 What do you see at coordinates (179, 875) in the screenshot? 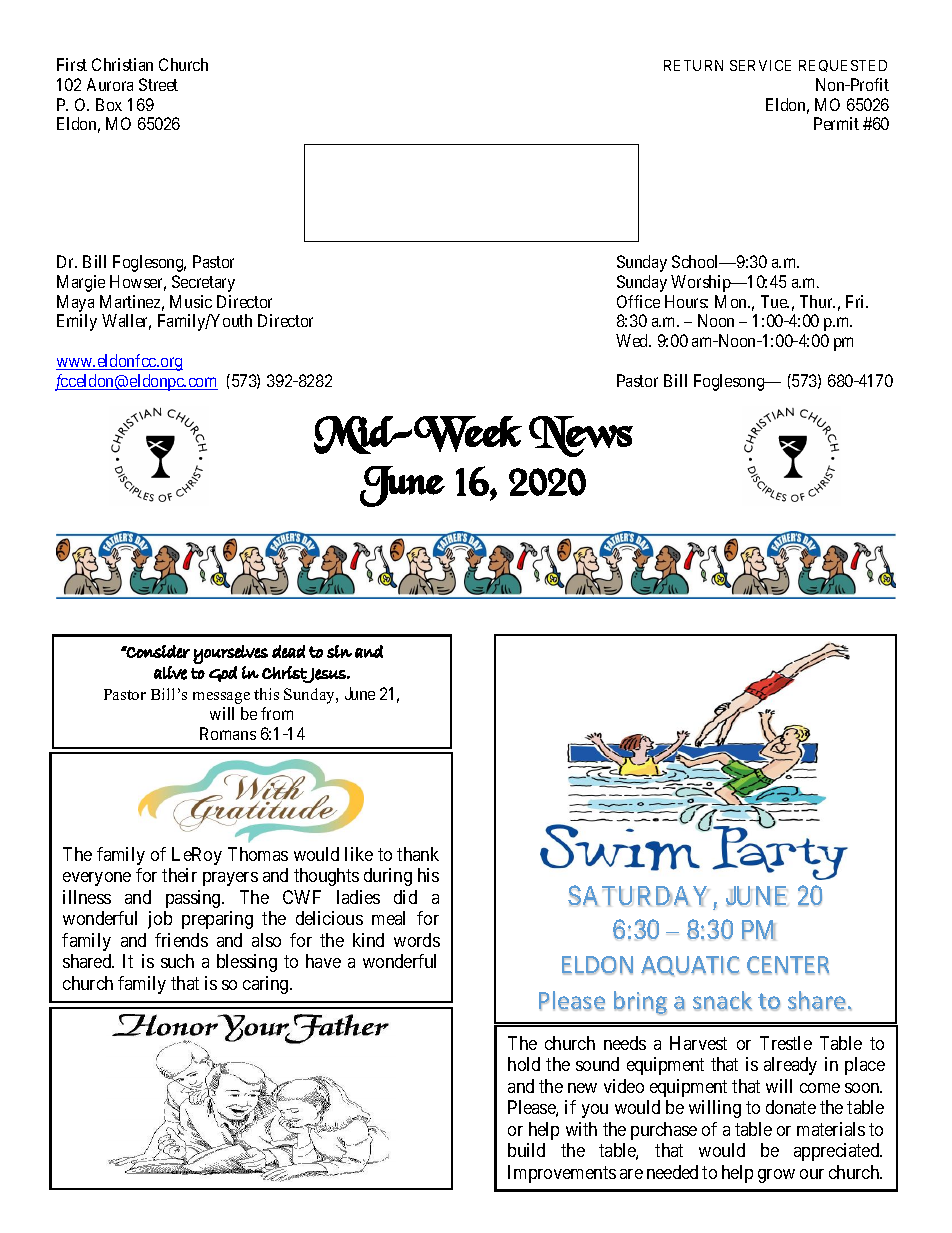
I see `their` at bounding box center [179, 875].
